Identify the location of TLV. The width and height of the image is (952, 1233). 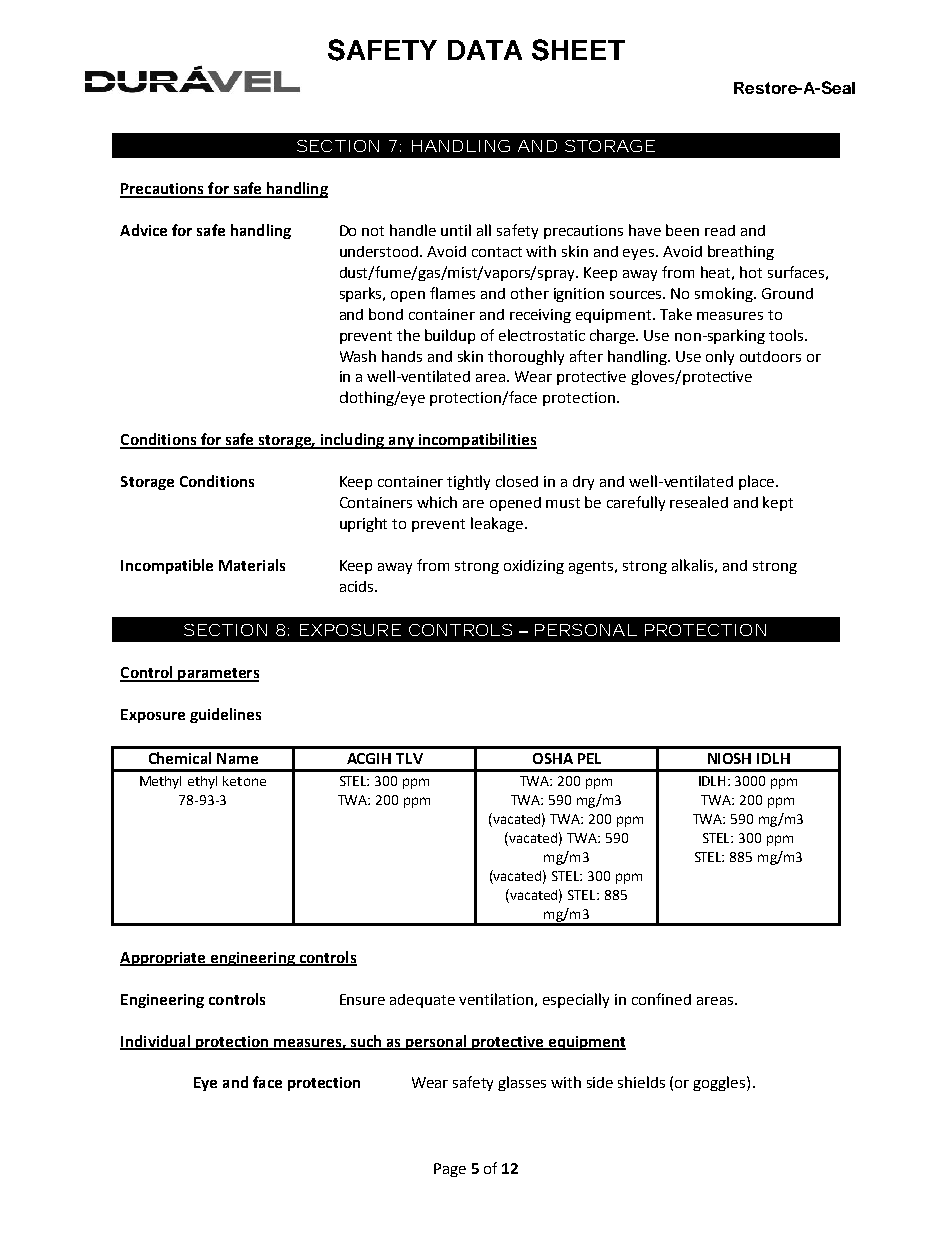
(409, 758).
